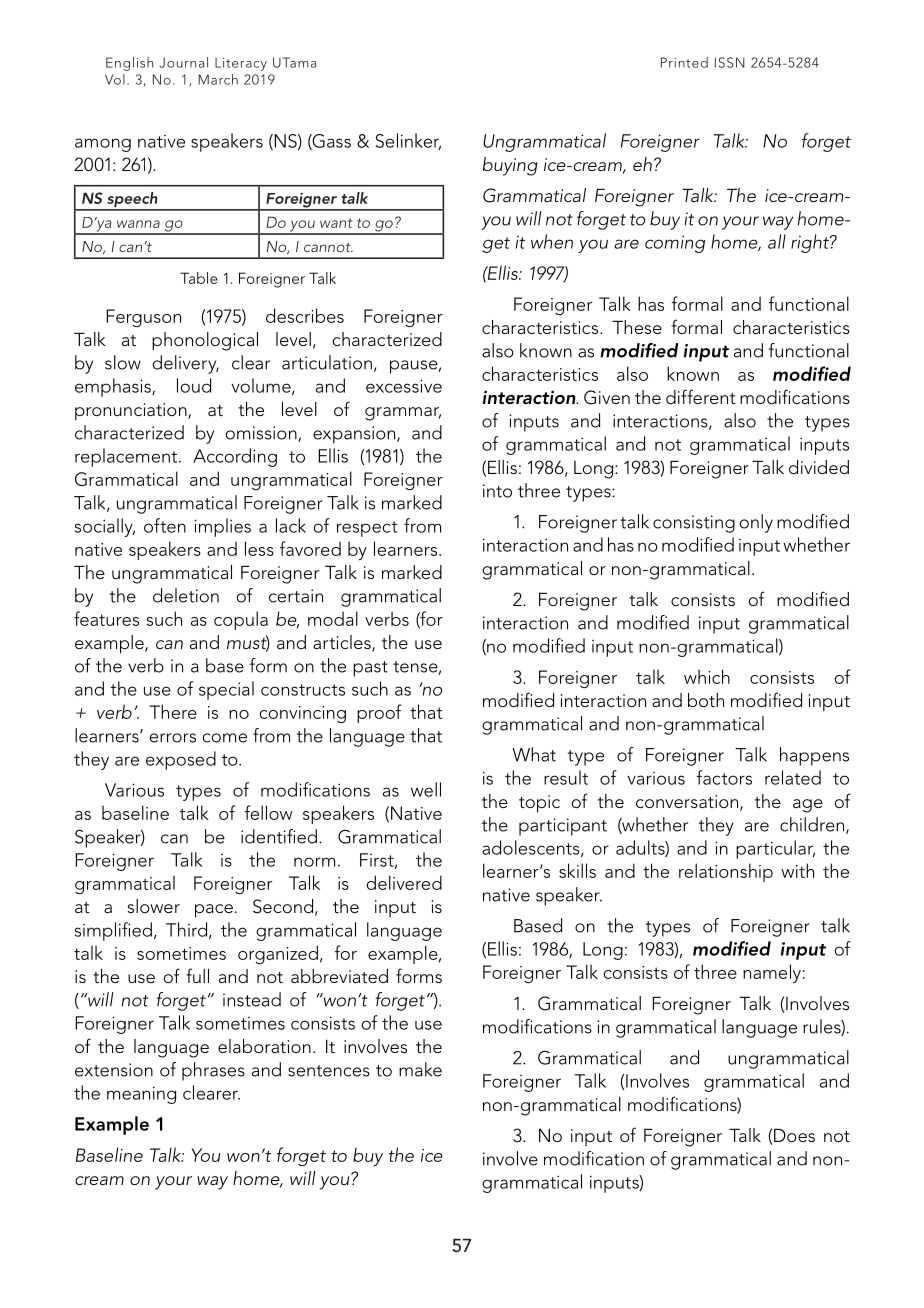 The height and width of the screenshot is (1308, 924). Describe the element at coordinates (235, 457) in the screenshot. I see `According` at that location.
